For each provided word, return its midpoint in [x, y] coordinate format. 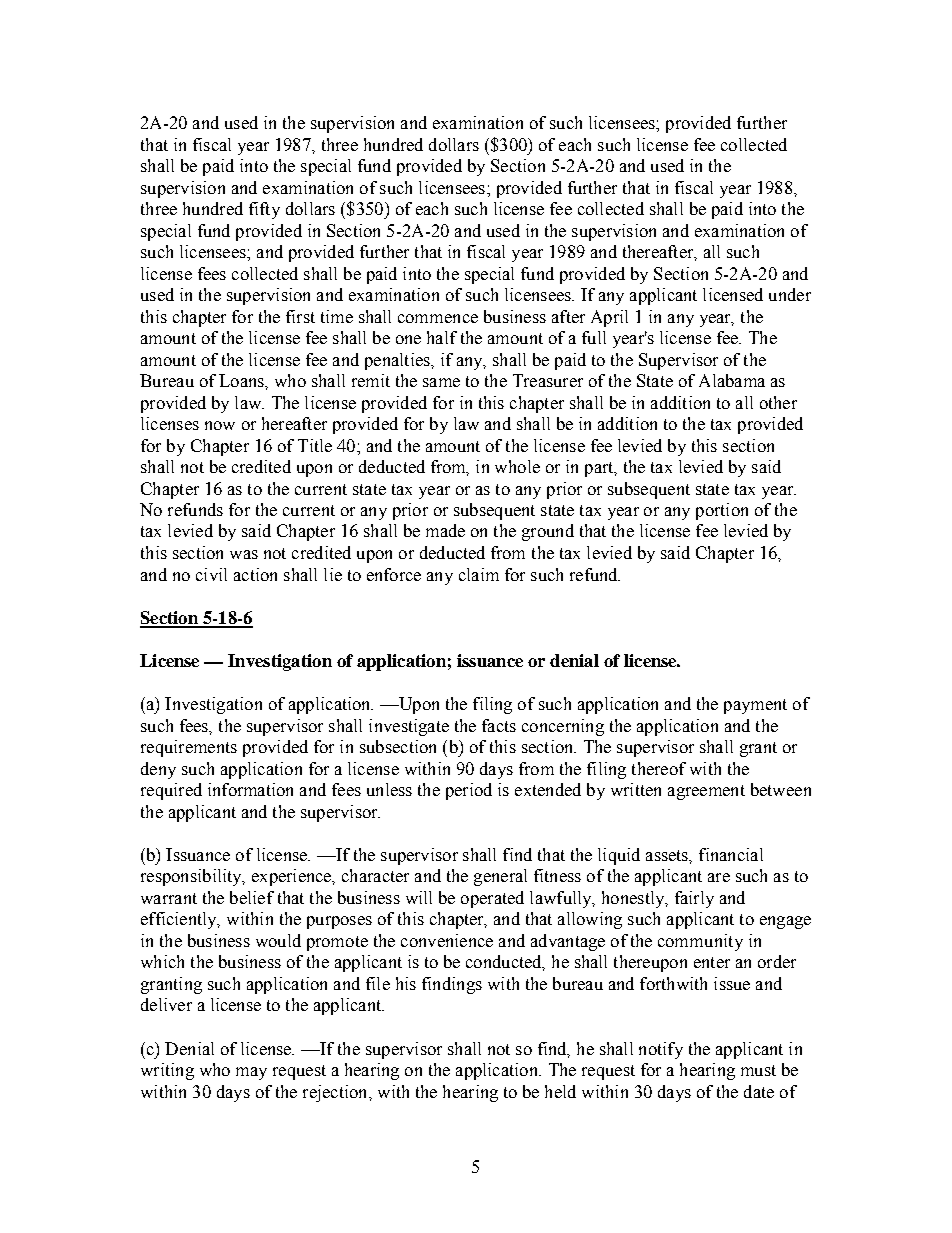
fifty [264, 210]
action [255, 574]
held [560, 1091]
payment [755, 706]
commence [438, 318]
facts [499, 725]
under [790, 294]
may [251, 1073]
